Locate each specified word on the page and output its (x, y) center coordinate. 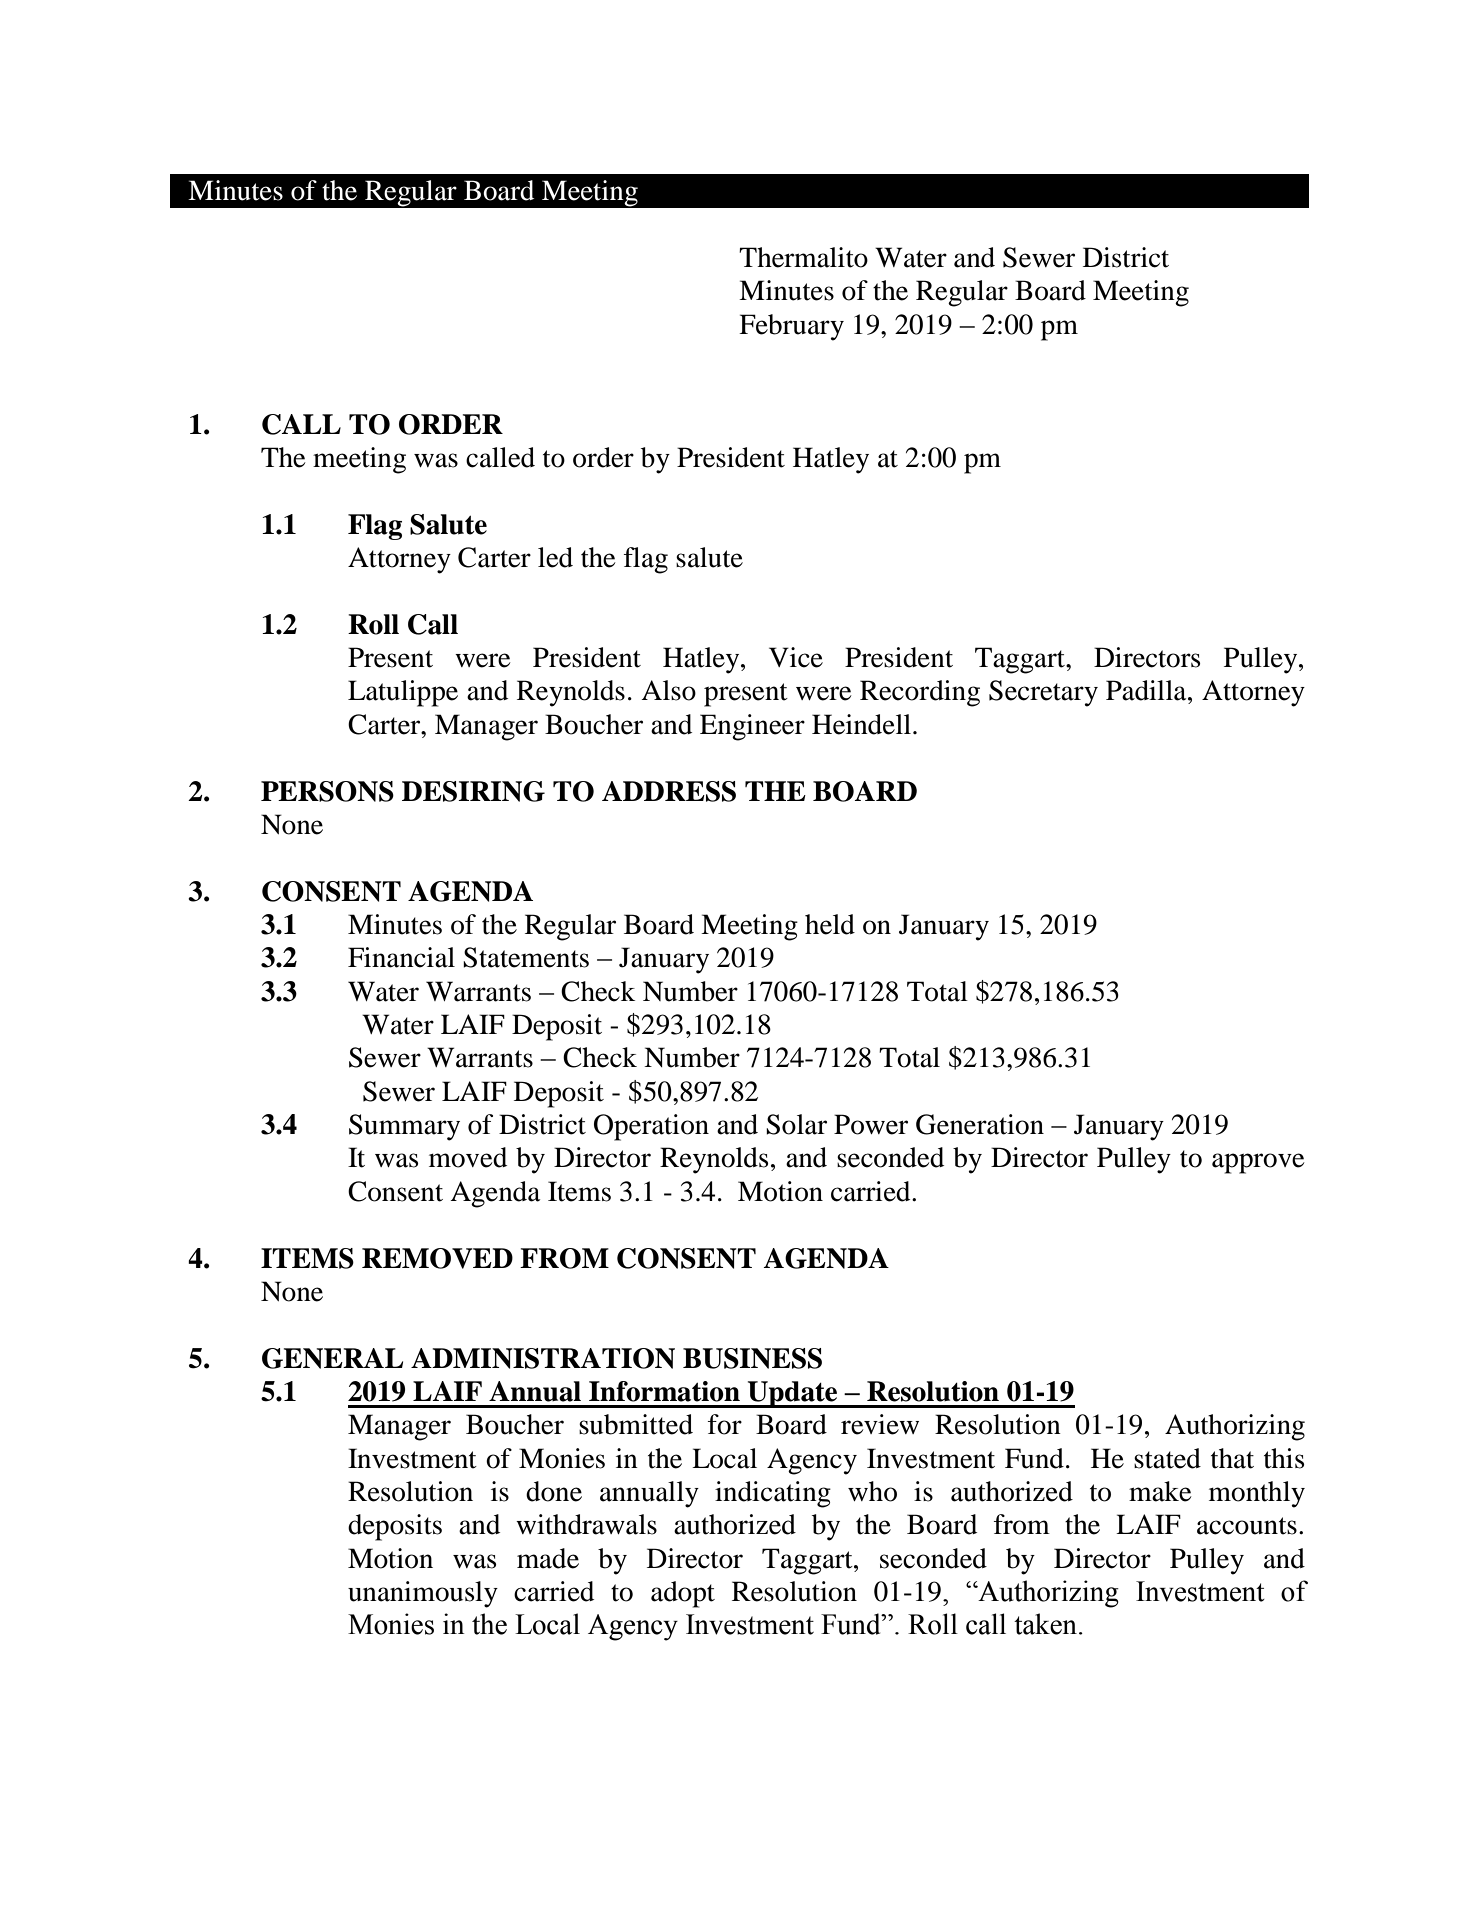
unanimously (423, 1594)
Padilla (1147, 690)
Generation (980, 1124)
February (791, 327)
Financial (401, 957)
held (830, 924)
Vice (796, 657)
